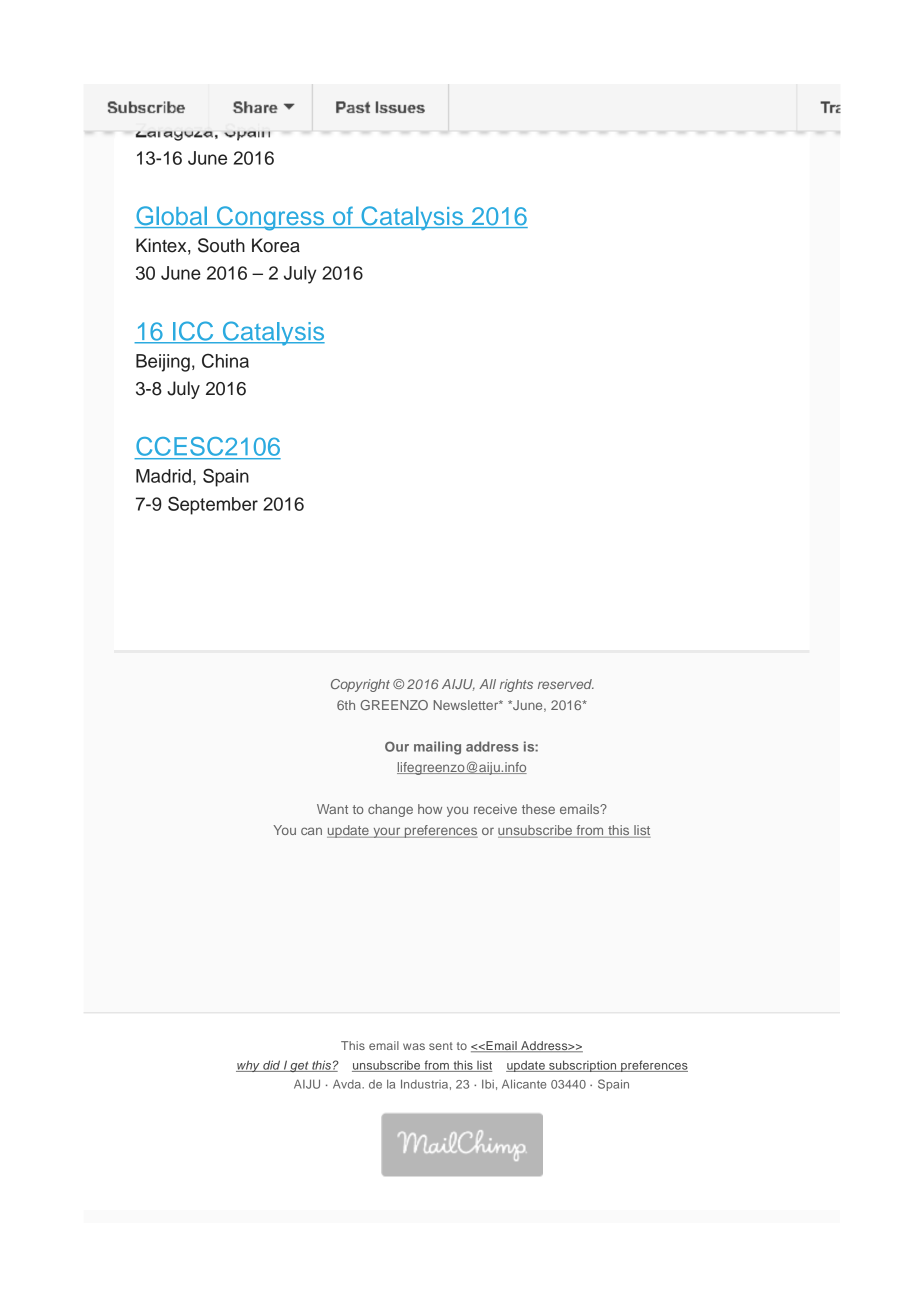  I want to click on Alicante, so click(524, 1084).
